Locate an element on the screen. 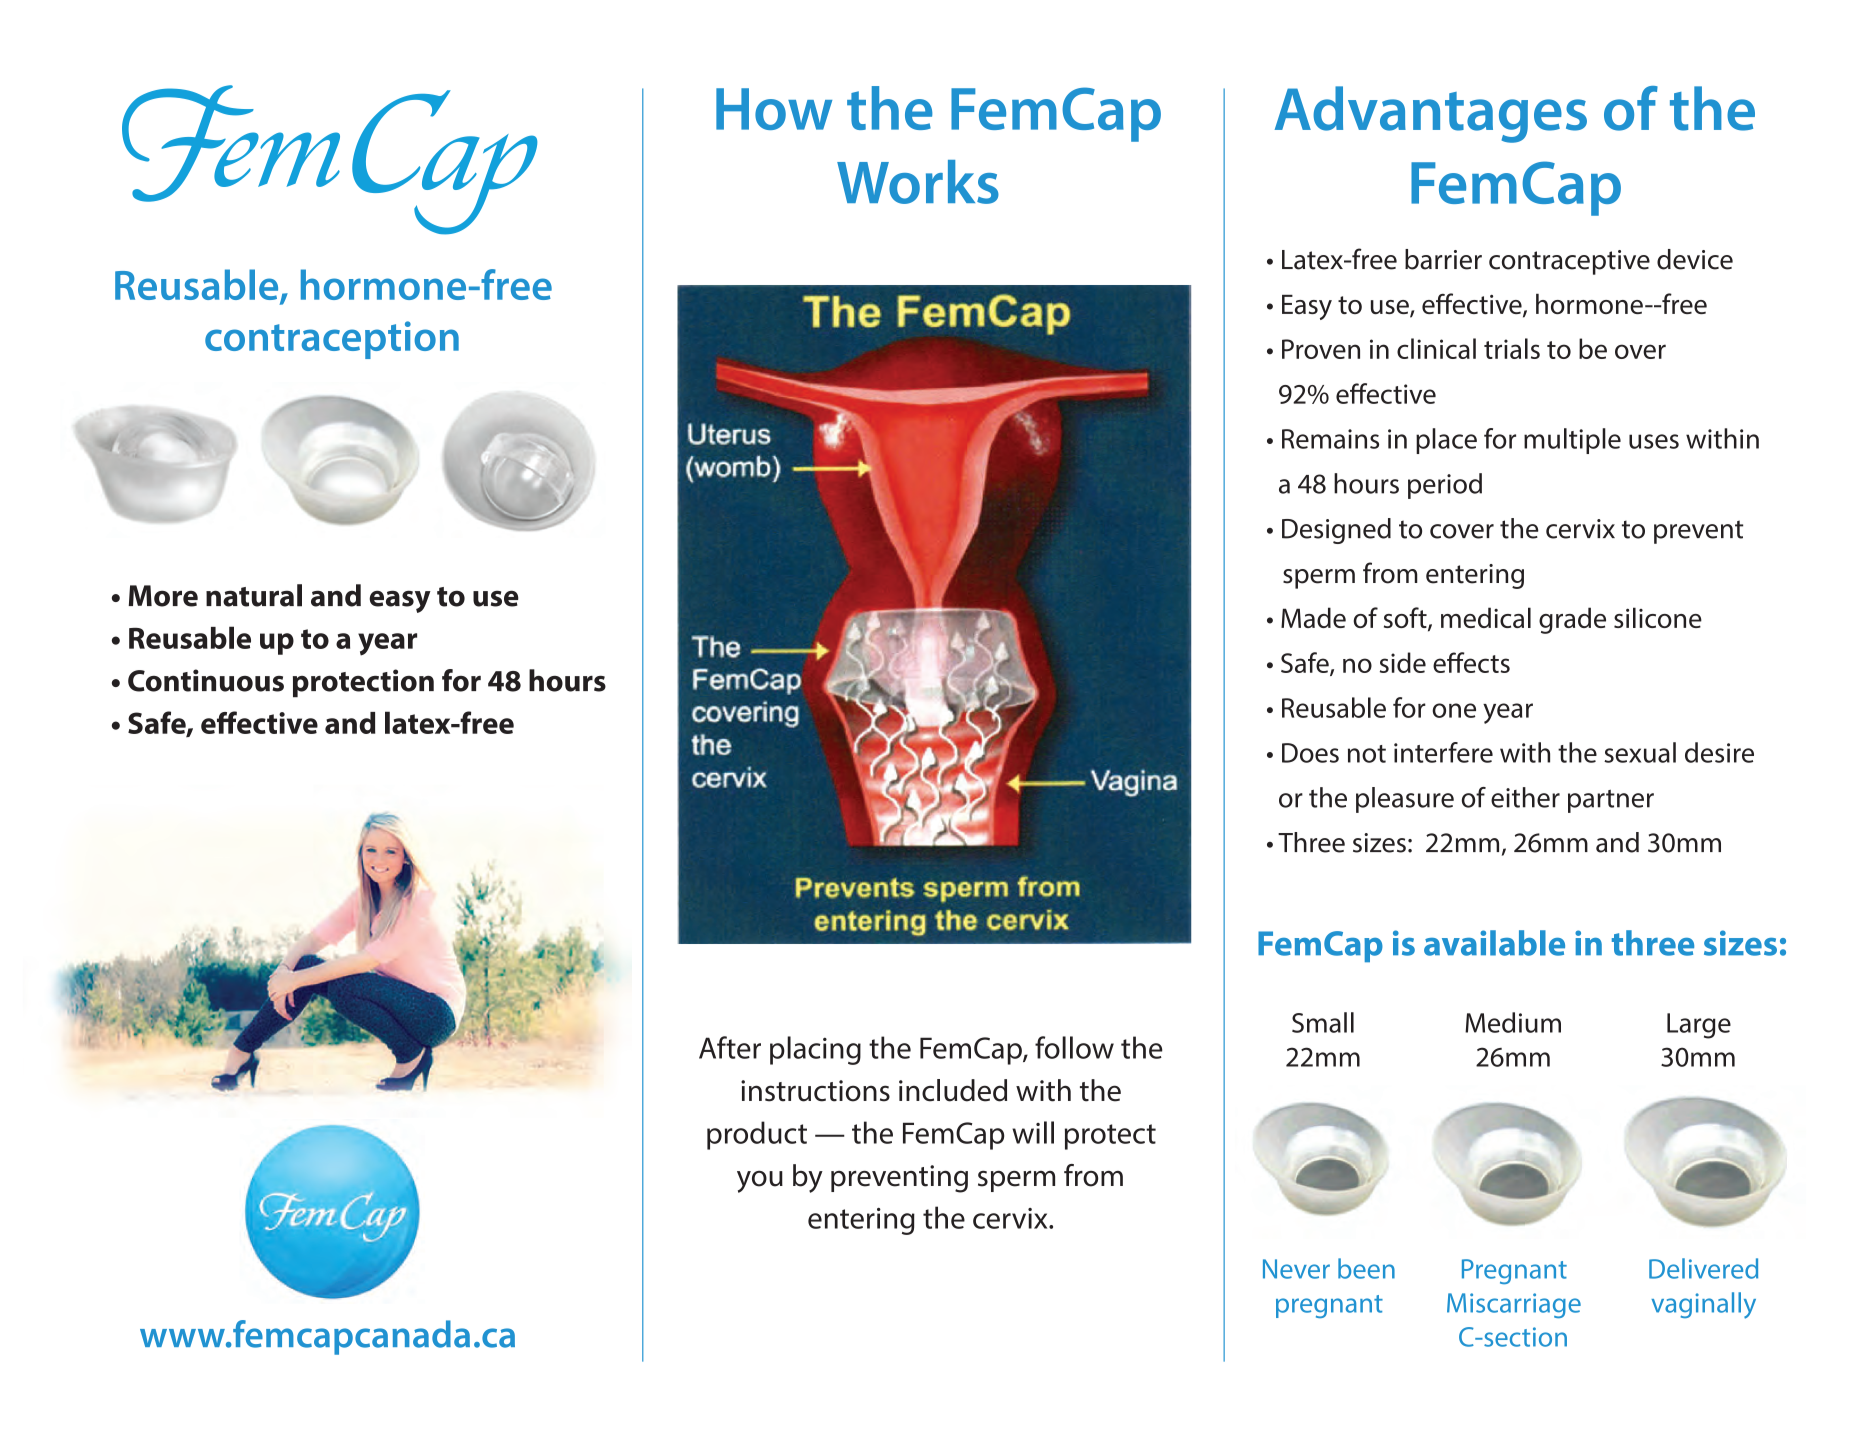 The height and width of the screenshot is (1445, 1870). Remains is located at coordinates (1330, 439).
